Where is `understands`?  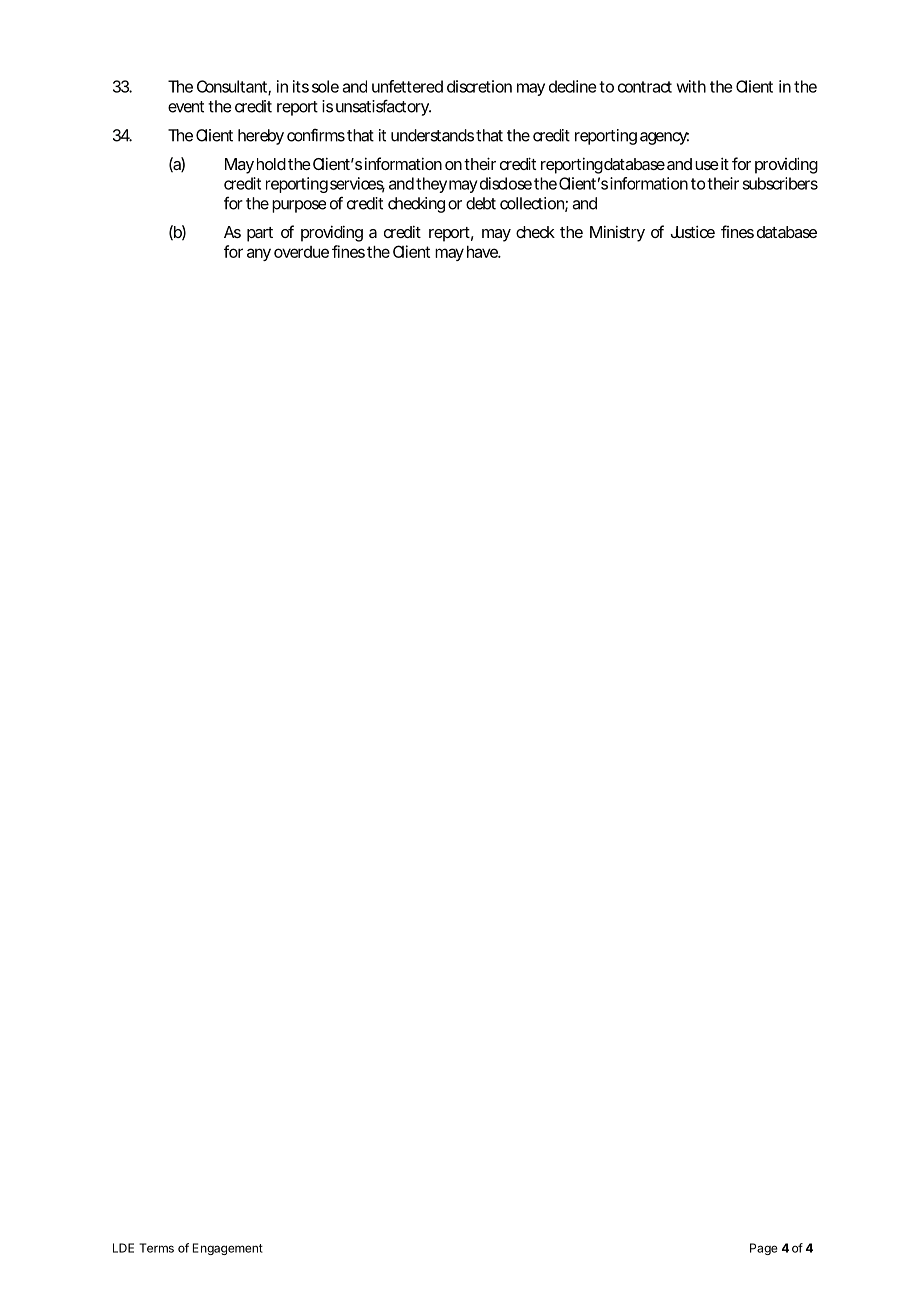
understands is located at coordinates (432, 135).
